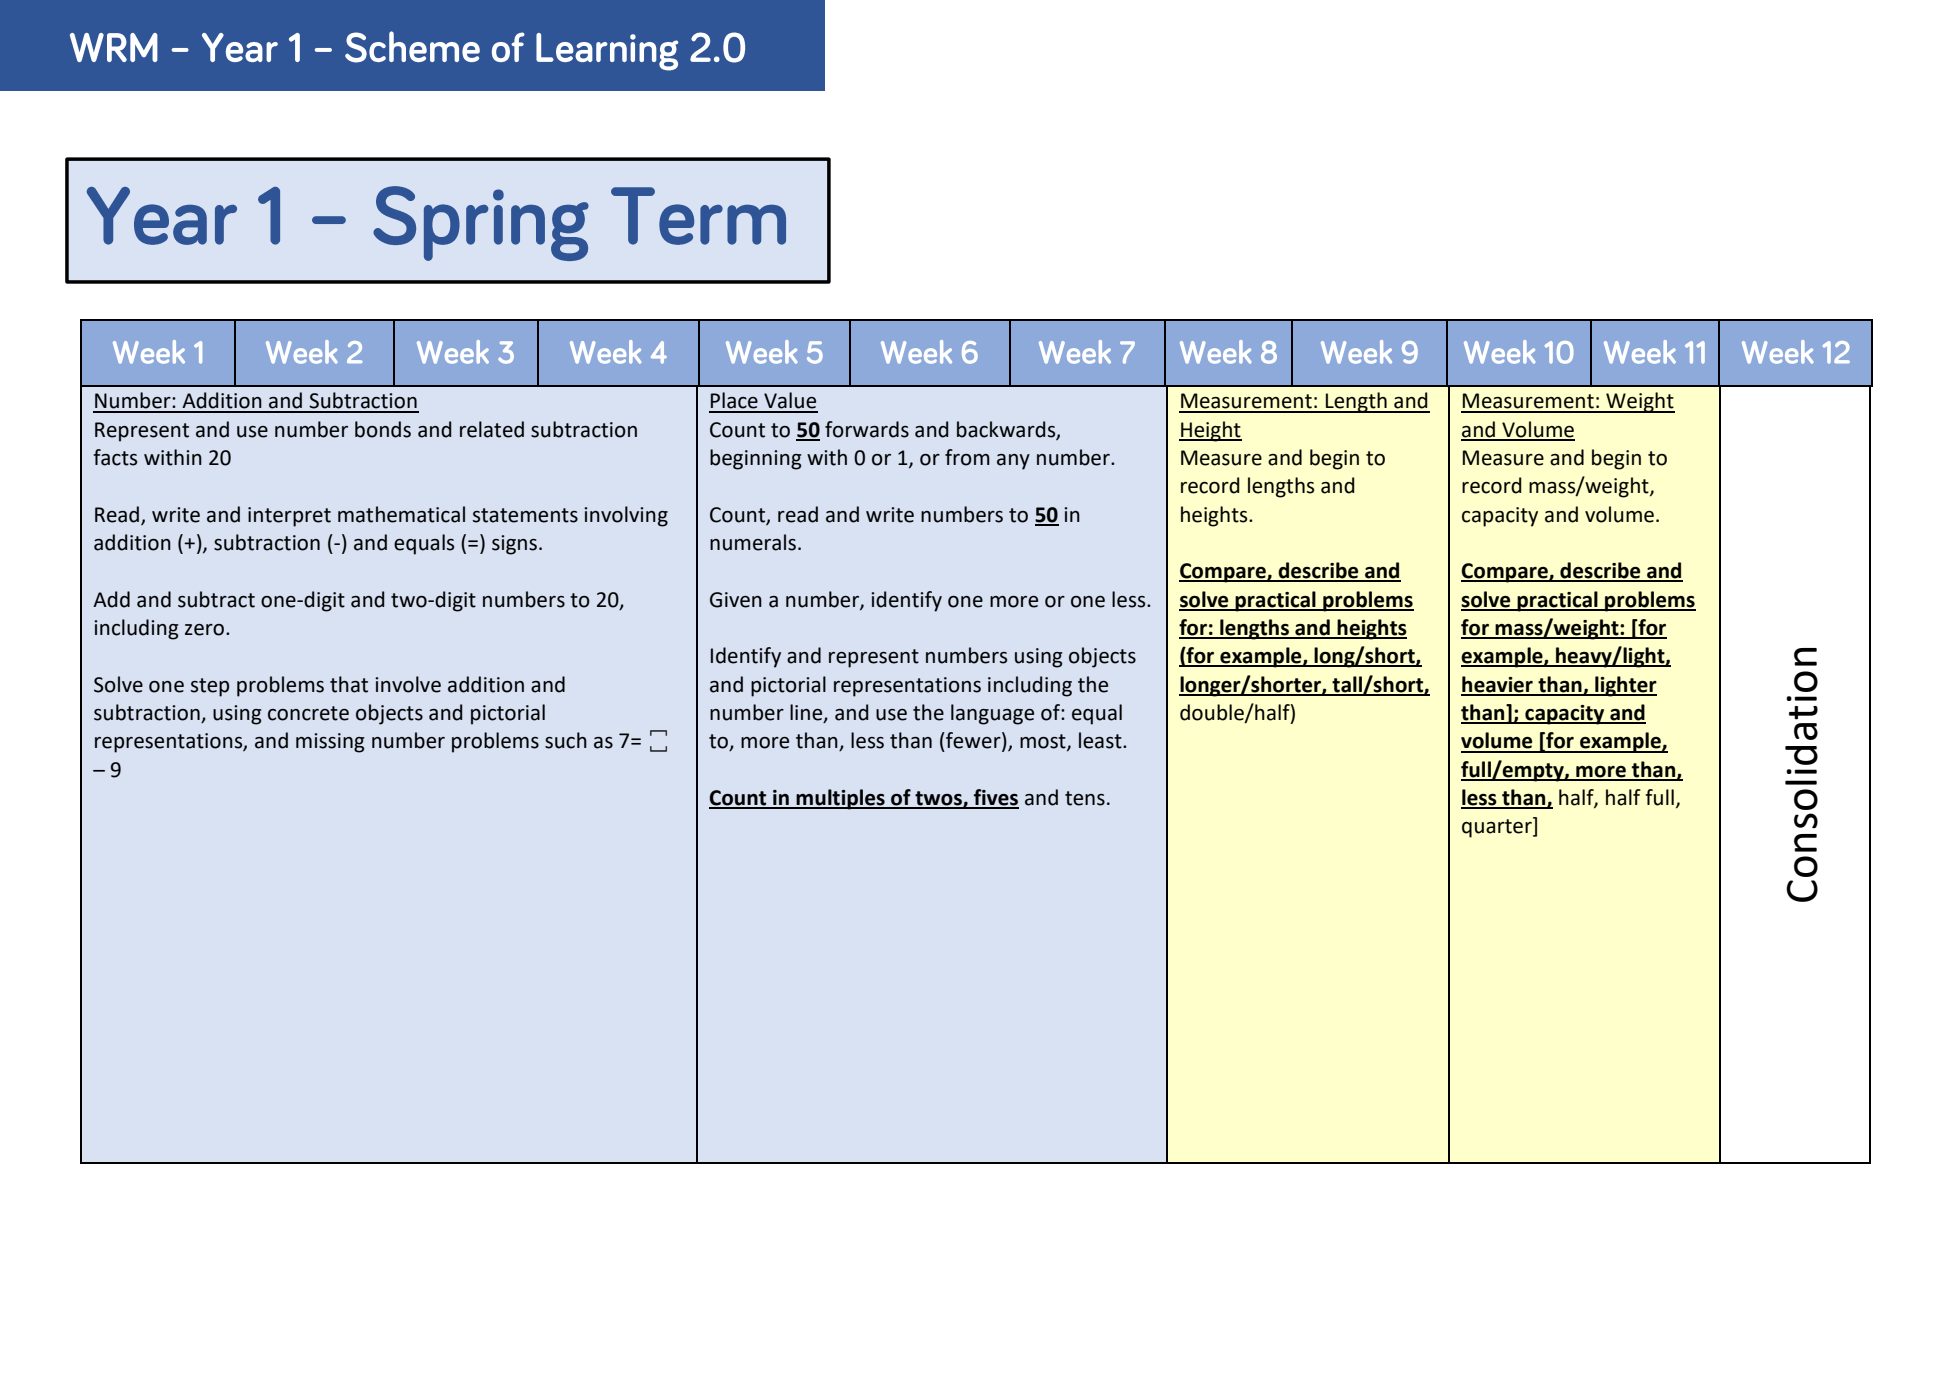 The height and width of the page is (1381, 1954). What do you see at coordinates (967, 457) in the page?
I see `from` at bounding box center [967, 457].
